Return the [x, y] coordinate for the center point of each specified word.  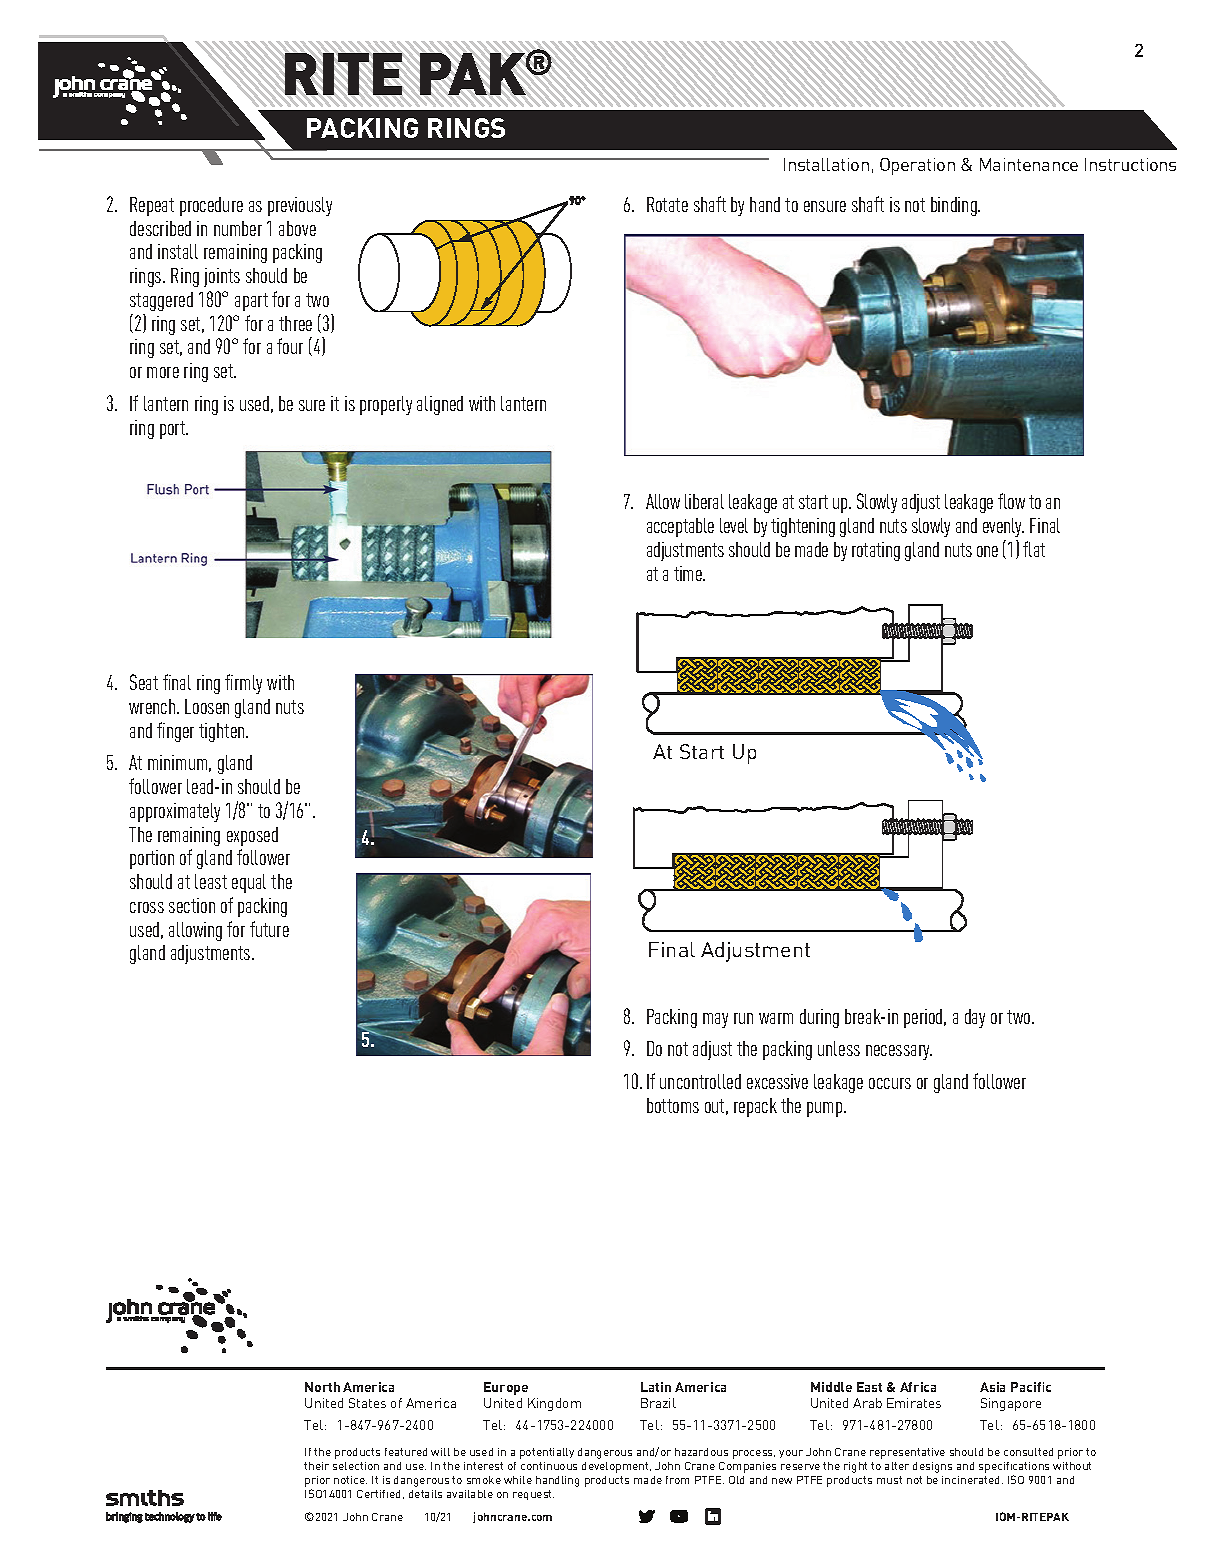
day [975, 1018]
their [316, 1466]
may [715, 1020]
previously [300, 206]
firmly [243, 684]
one [987, 551]
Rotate [667, 204]
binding [955, 206]
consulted [1028, 1452]
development [616, 1467]
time [689, 573]
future [269, 929]
